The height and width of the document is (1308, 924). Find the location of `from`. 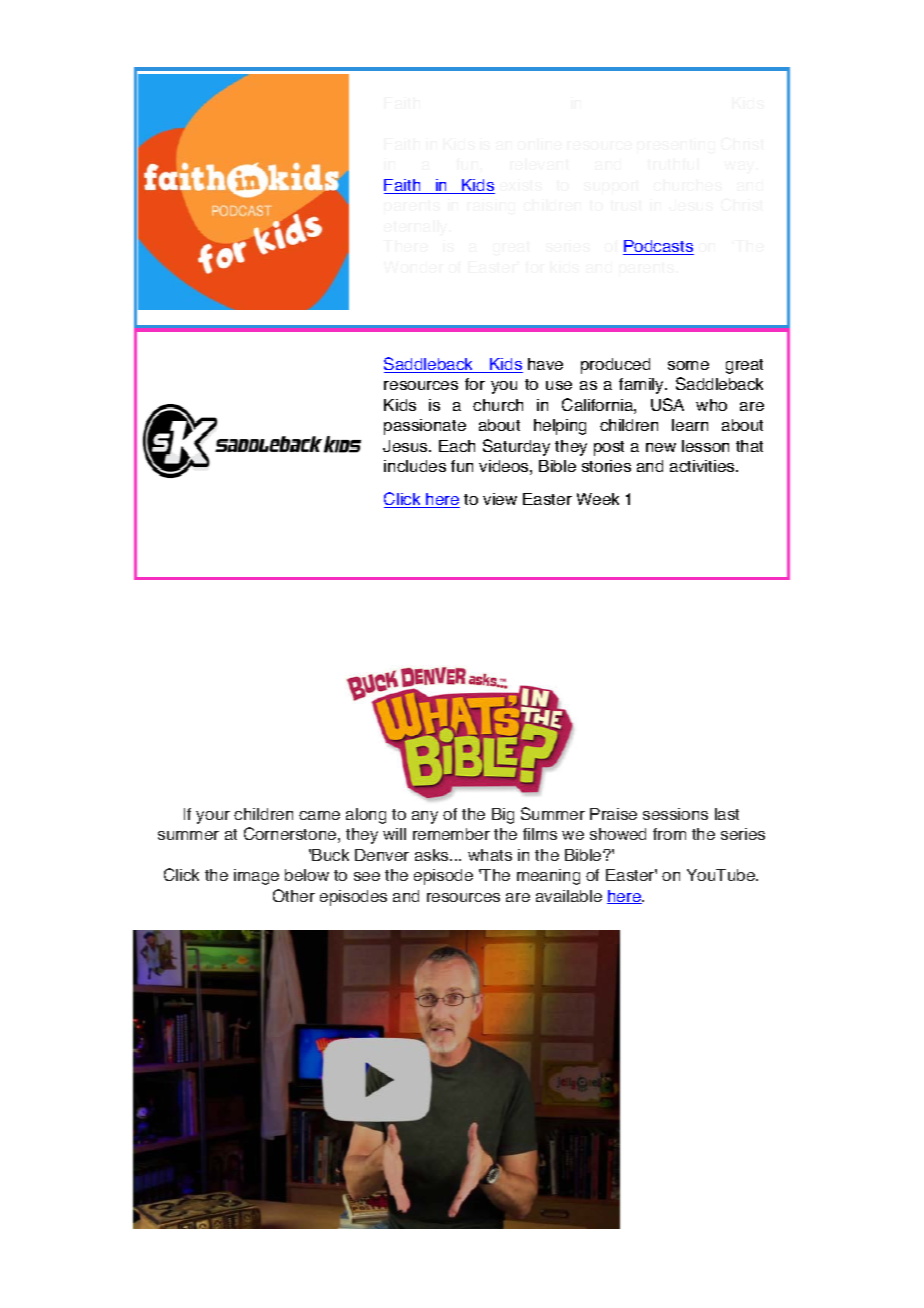

from is located at coordinates (669, 834).
